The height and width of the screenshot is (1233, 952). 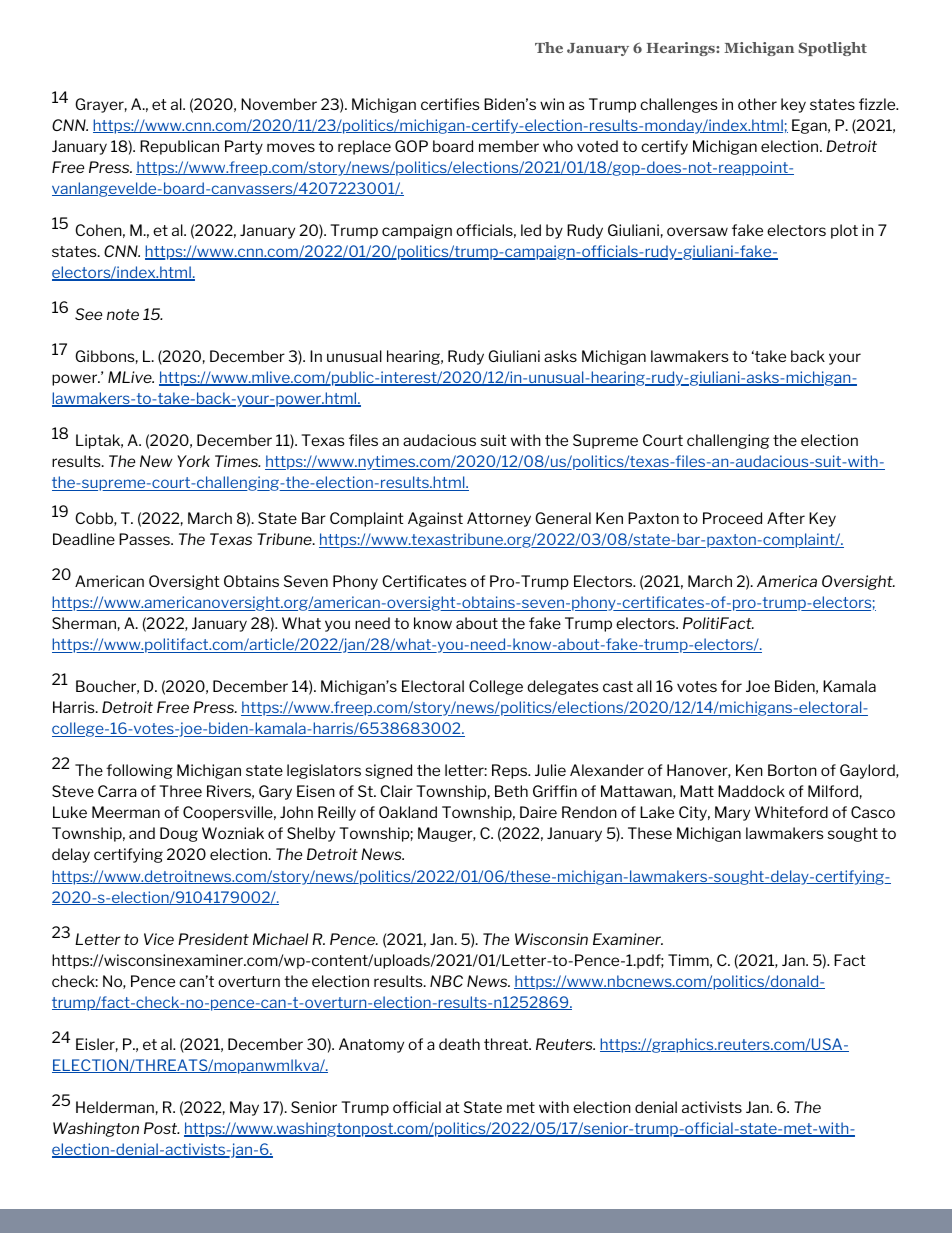 I want to click on After, so click(x=786, y=518).
